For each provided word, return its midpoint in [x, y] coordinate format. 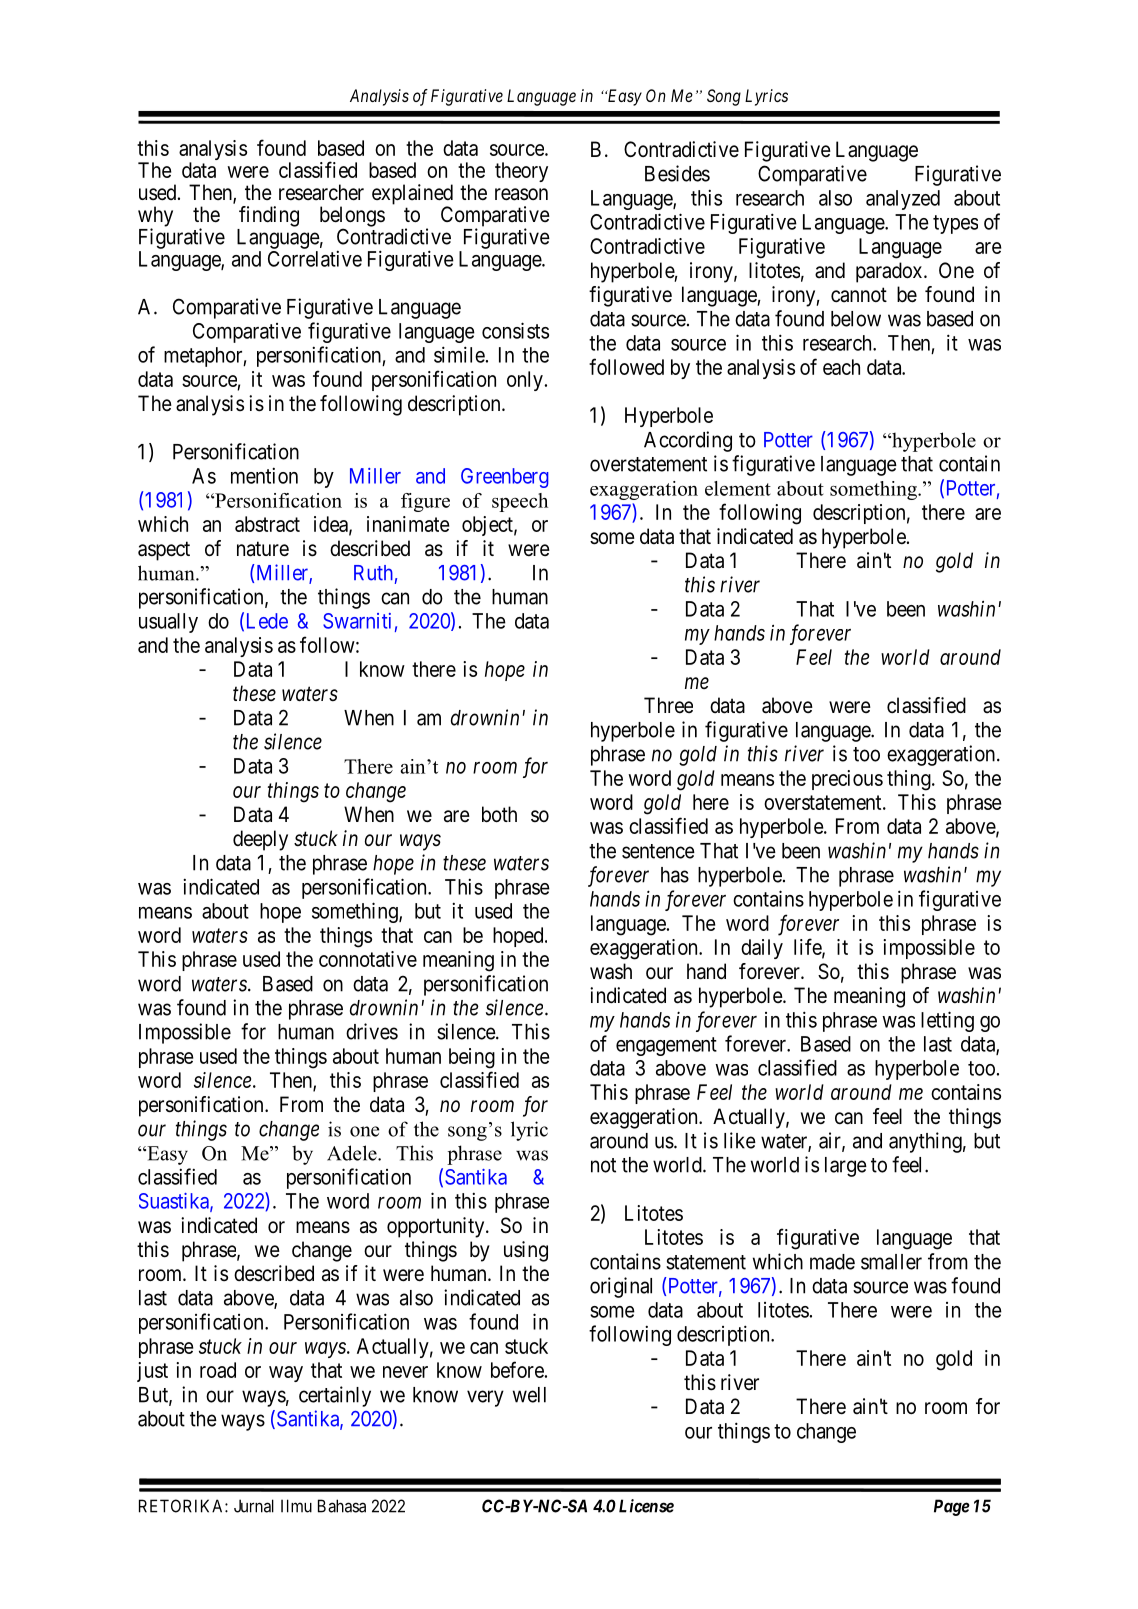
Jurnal [254, 1506]
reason [521, 194]
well [529, 1395]
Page [952, 1507]
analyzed [903, 200]
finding [269, 216]
